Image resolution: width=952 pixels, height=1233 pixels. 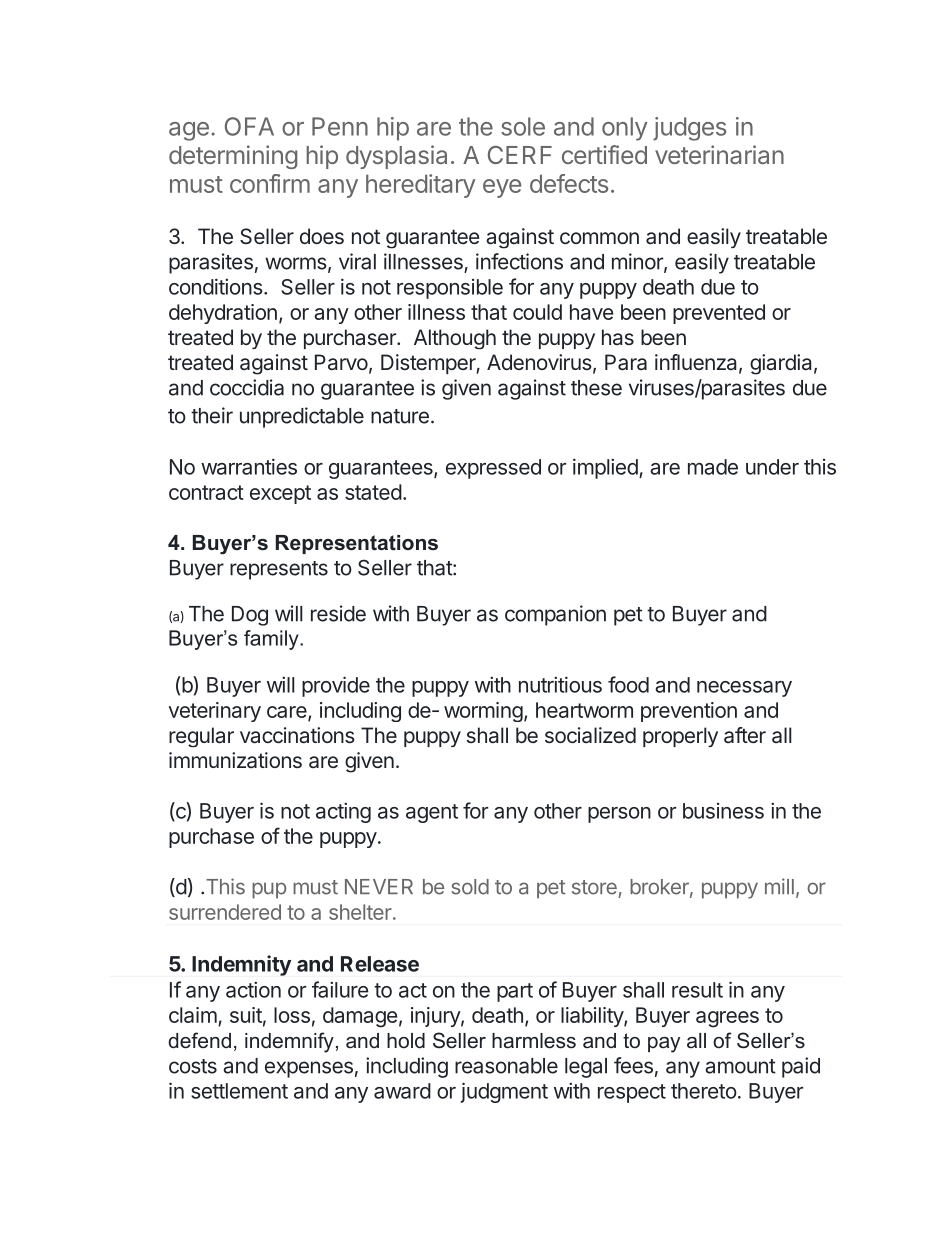 What do you see at coordinates (744, 689) in the screenshot?
I see `necessary` at bounding box center [744, 689].
